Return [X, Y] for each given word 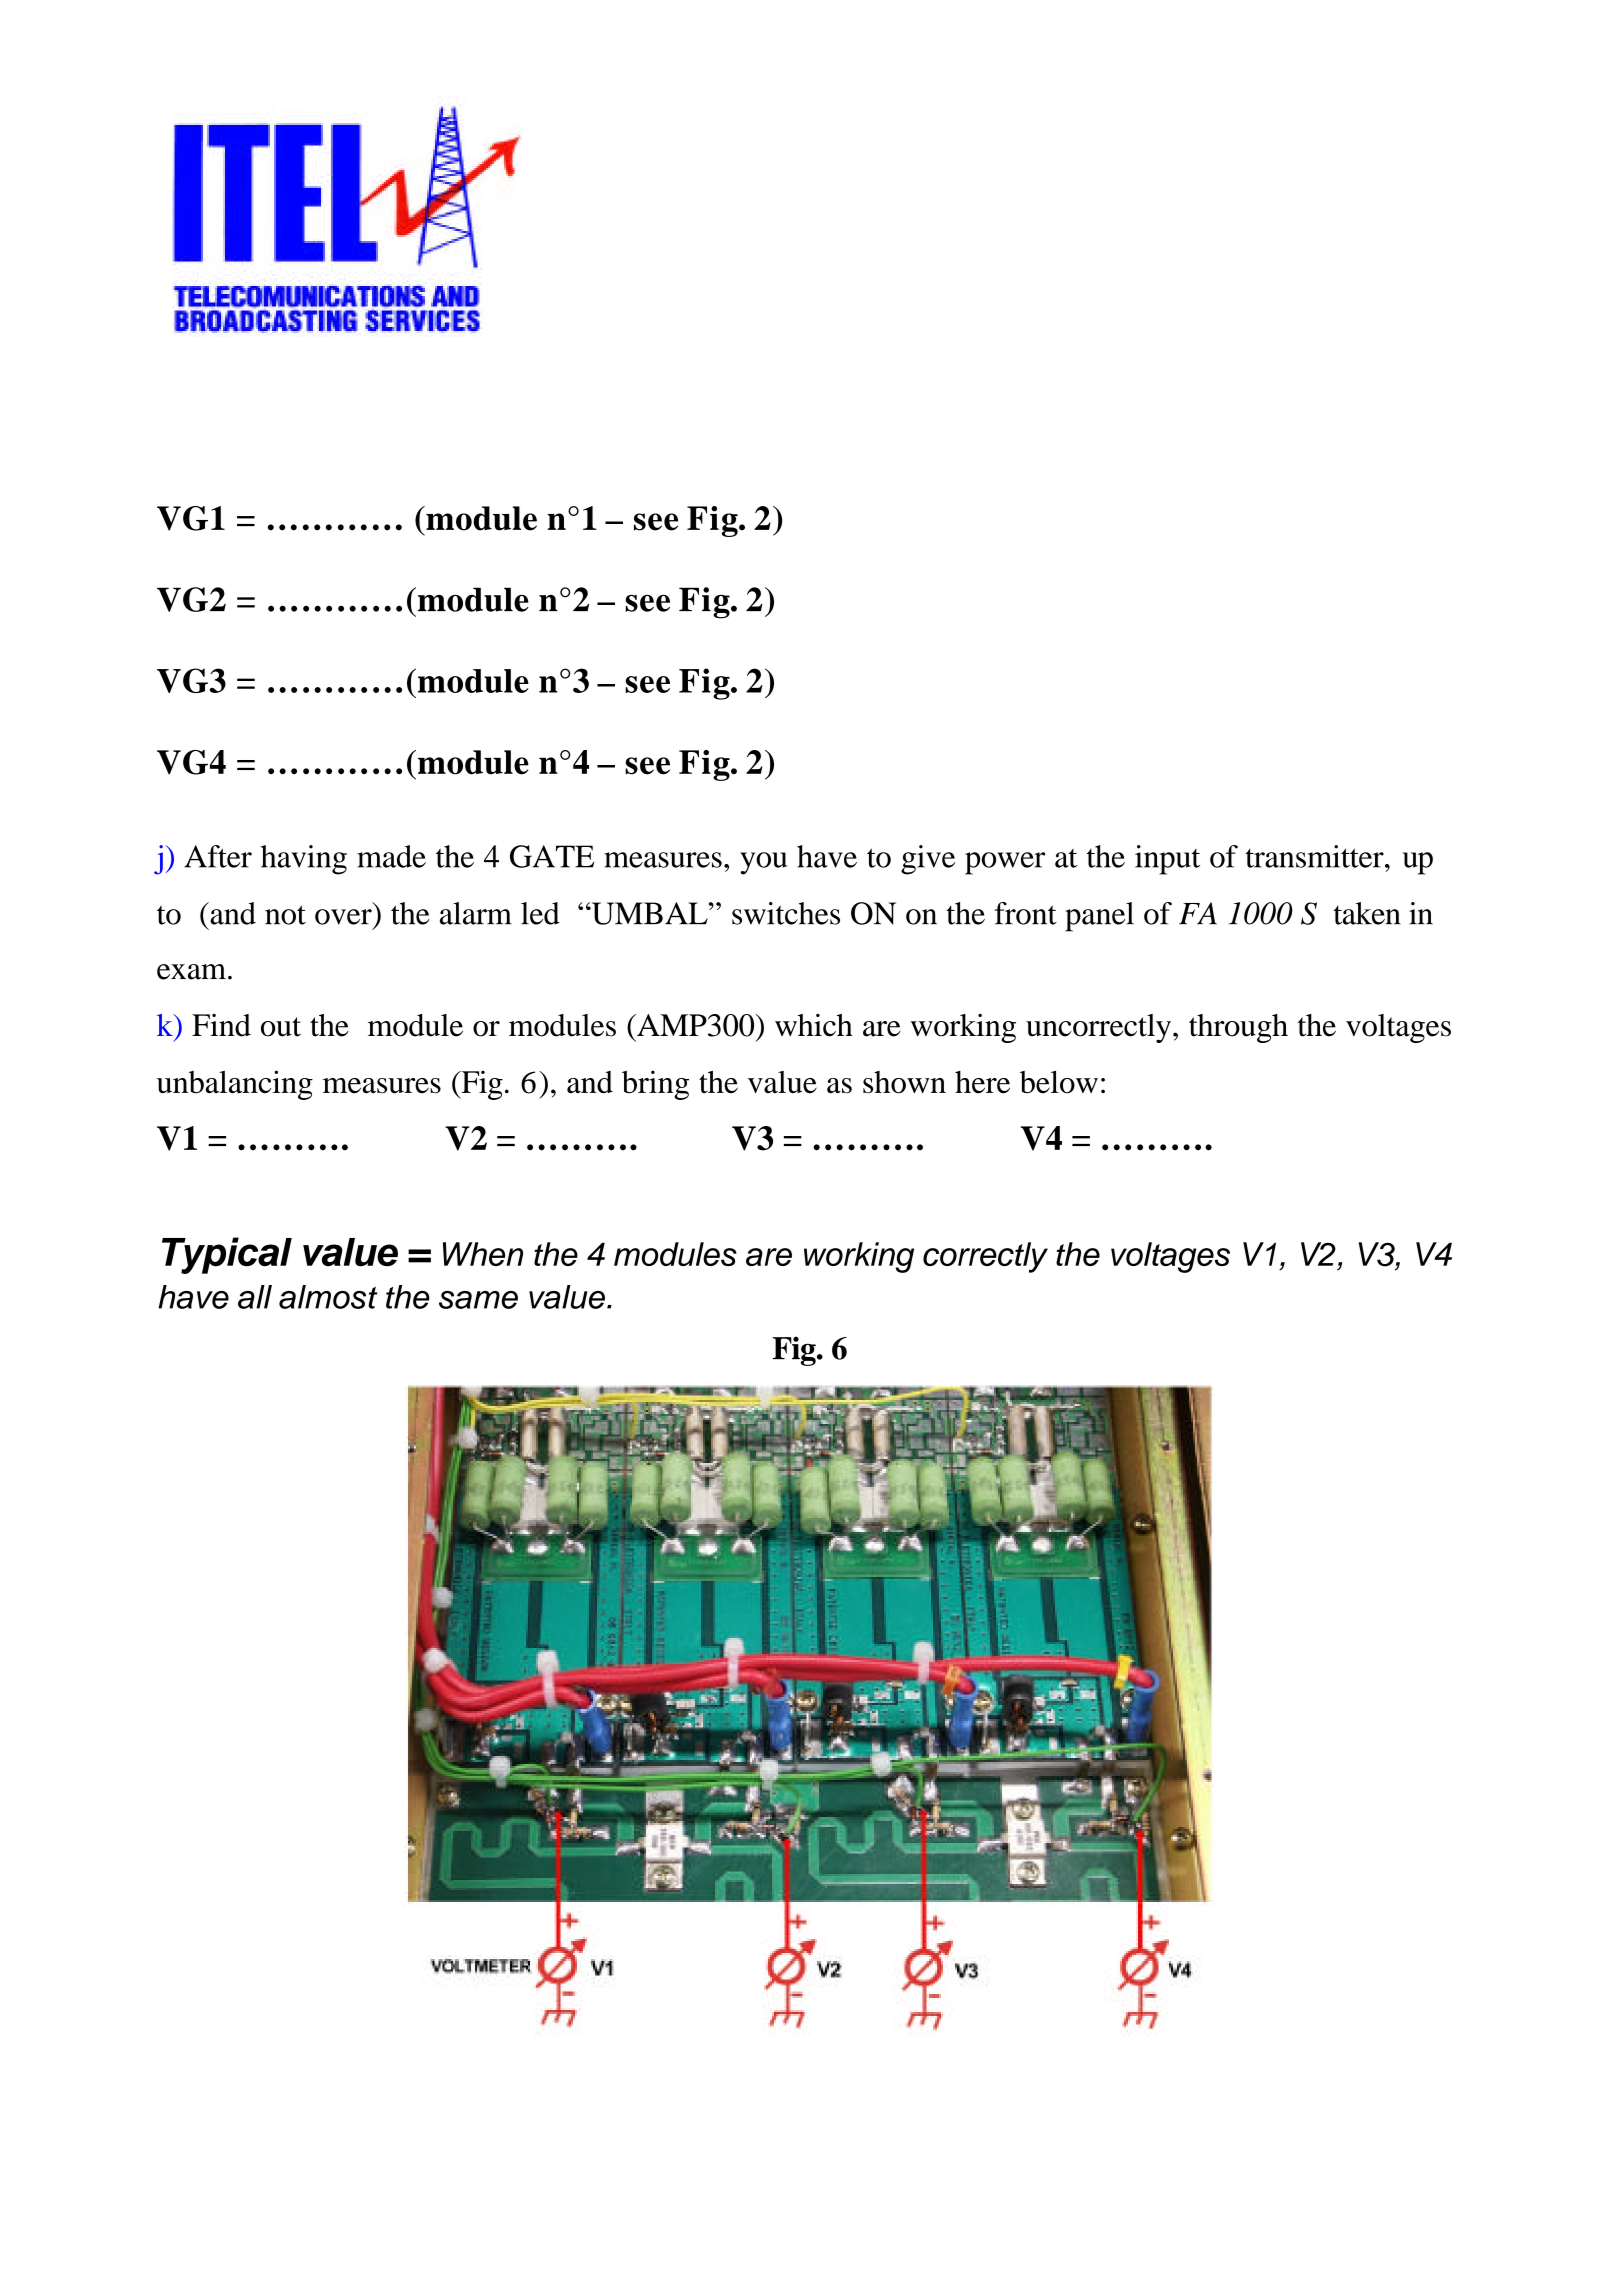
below [1059, 1082]
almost [328, 1297]
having [304, 860]
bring [655, 1085]
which [814, 1025]
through [1238, 1028]
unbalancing [235, 1085]
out [281, 1027]
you [763, 863]
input [1167, 860]
